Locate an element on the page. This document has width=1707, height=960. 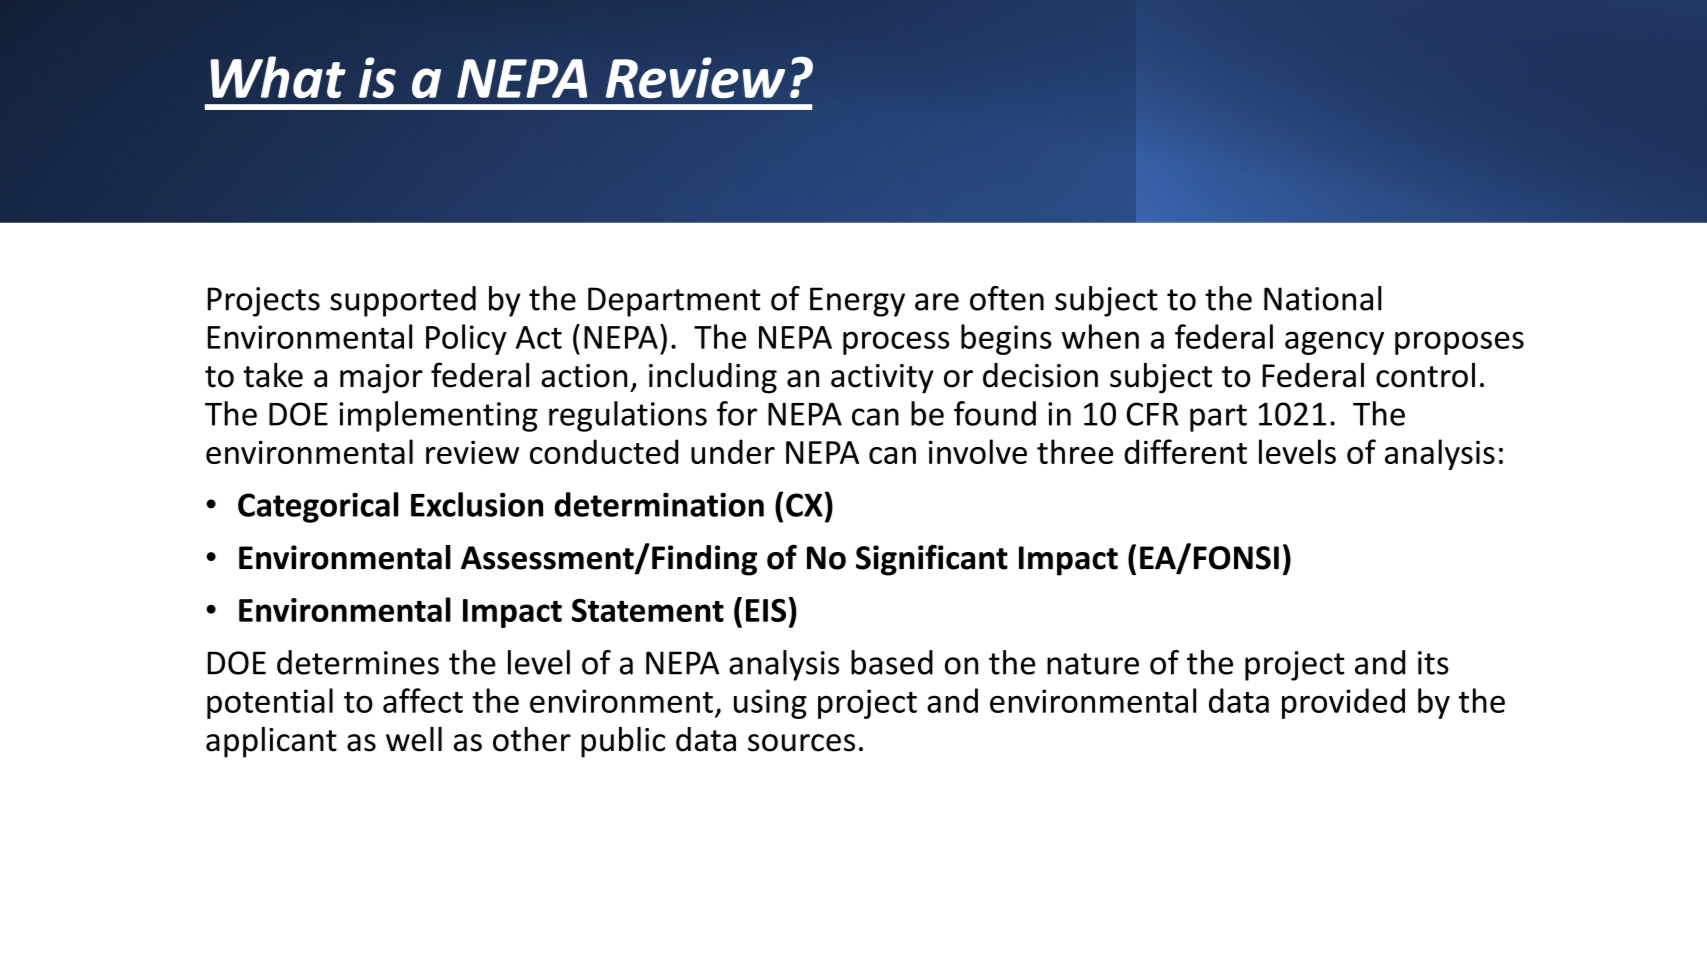
supported is located at coordinates (403, 301).
